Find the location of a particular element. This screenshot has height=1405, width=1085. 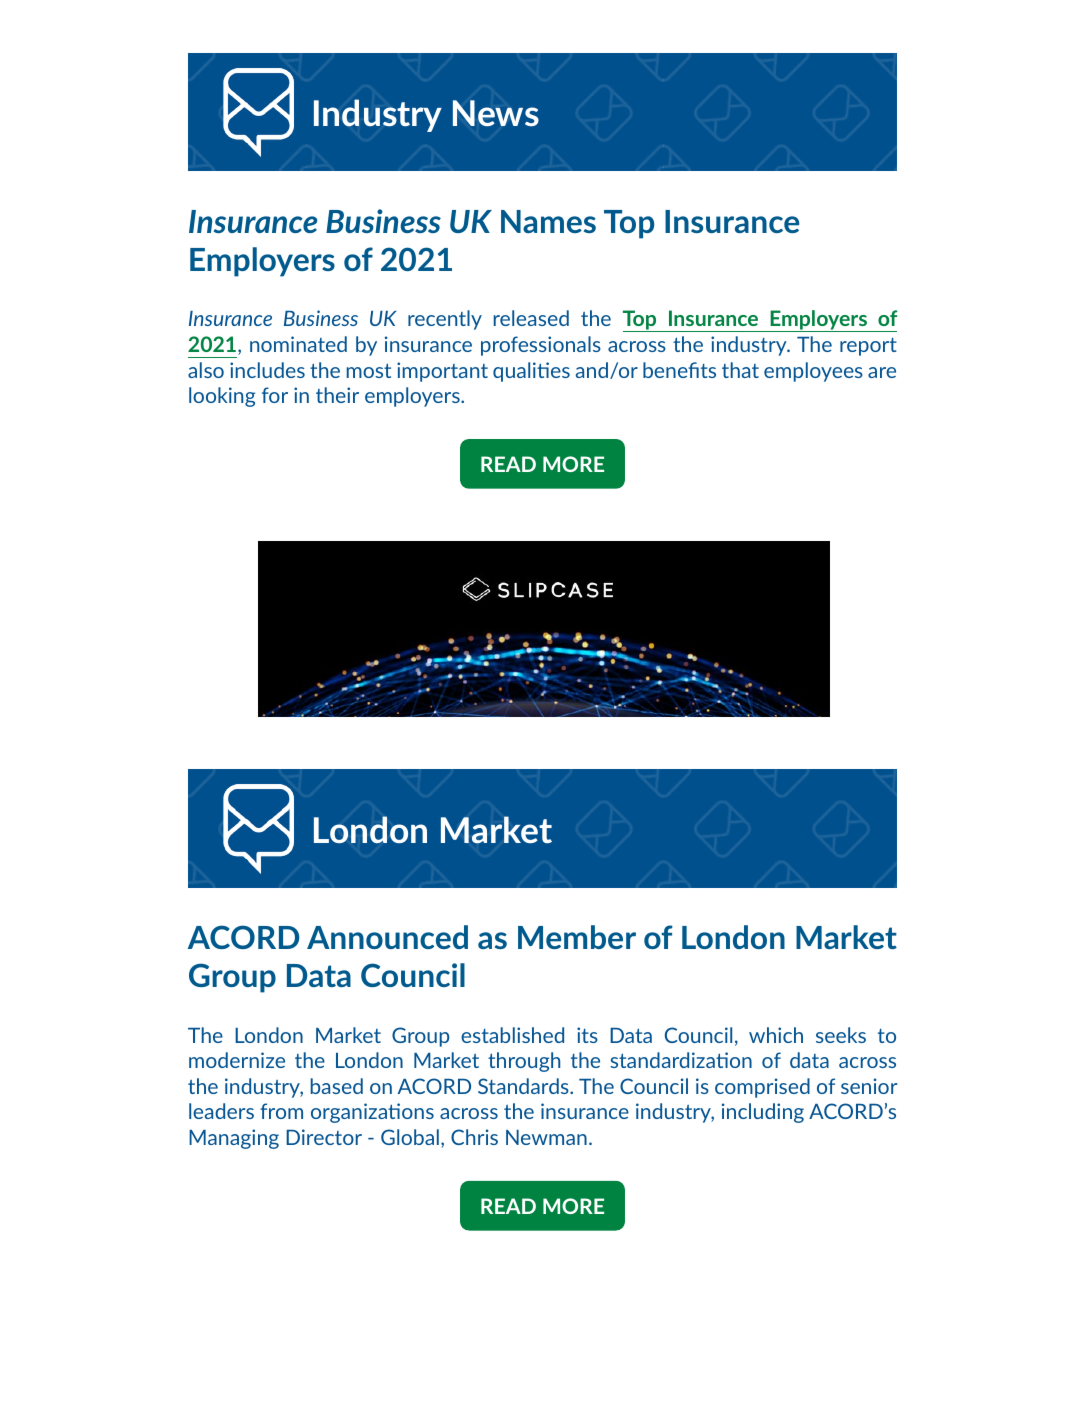

seeks is located at coordinates (841, 1035).
